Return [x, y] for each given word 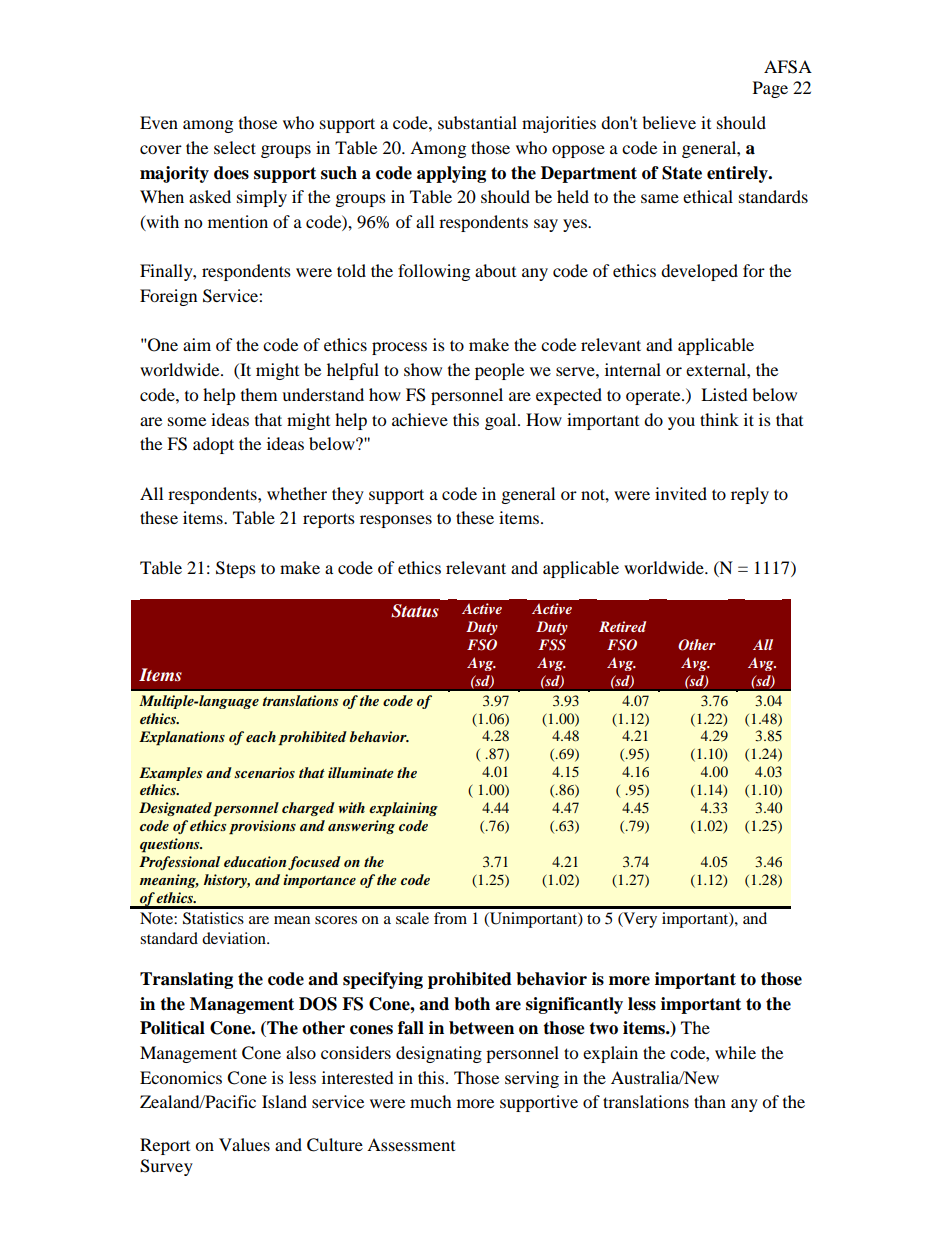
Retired [622, 626]
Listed [724, 394]
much [431, 1101]
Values [244, 1144]
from [450, 918]
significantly [574, 1005]
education [255, 861]
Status [415, 611]
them [259, 394]
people [499, 371]
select [235, 147]
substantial [477, 122]
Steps [236, 569]
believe [669, 122]
